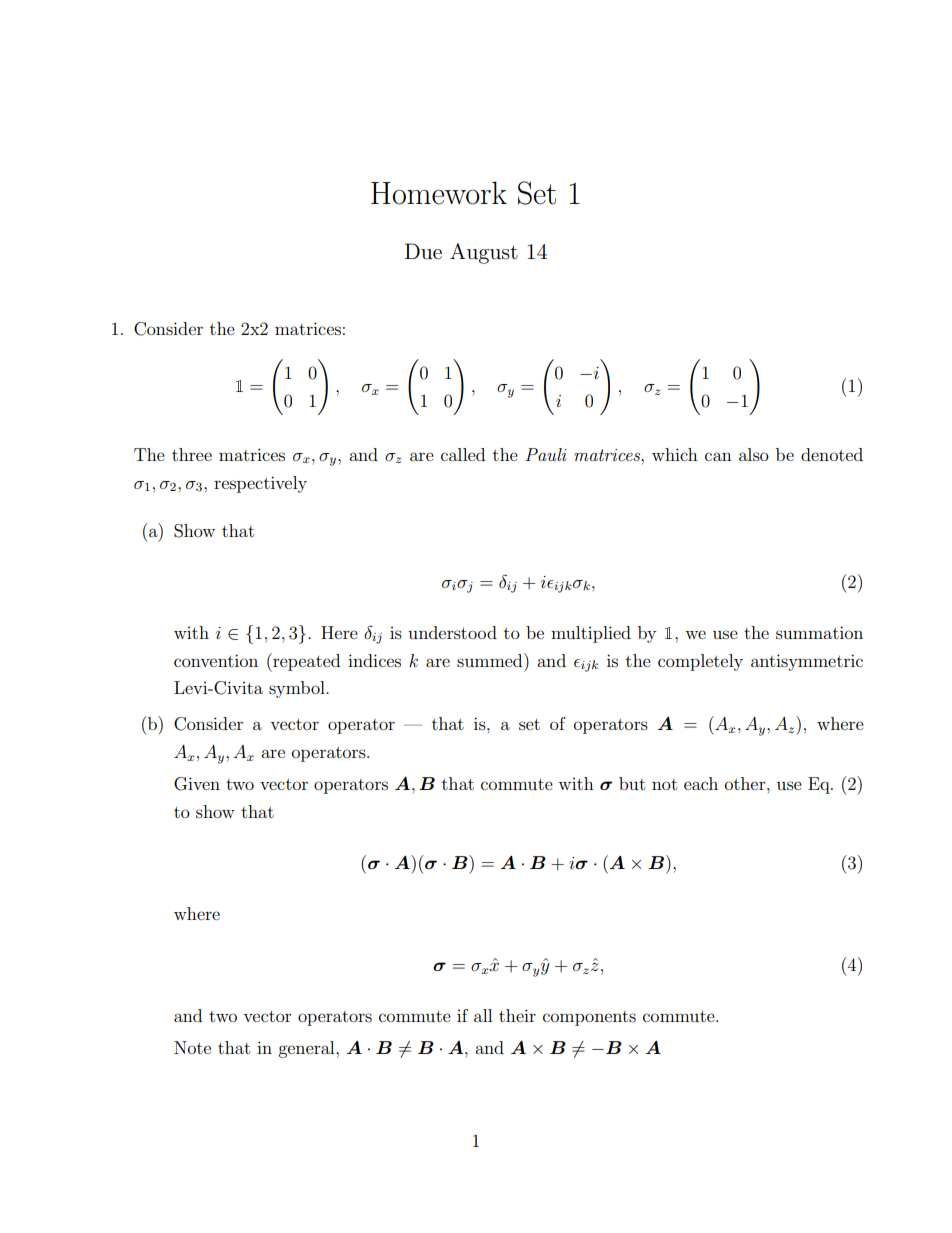  Describe the element at coordinates (260, 484) in the image. I see `respectively` at that location.
